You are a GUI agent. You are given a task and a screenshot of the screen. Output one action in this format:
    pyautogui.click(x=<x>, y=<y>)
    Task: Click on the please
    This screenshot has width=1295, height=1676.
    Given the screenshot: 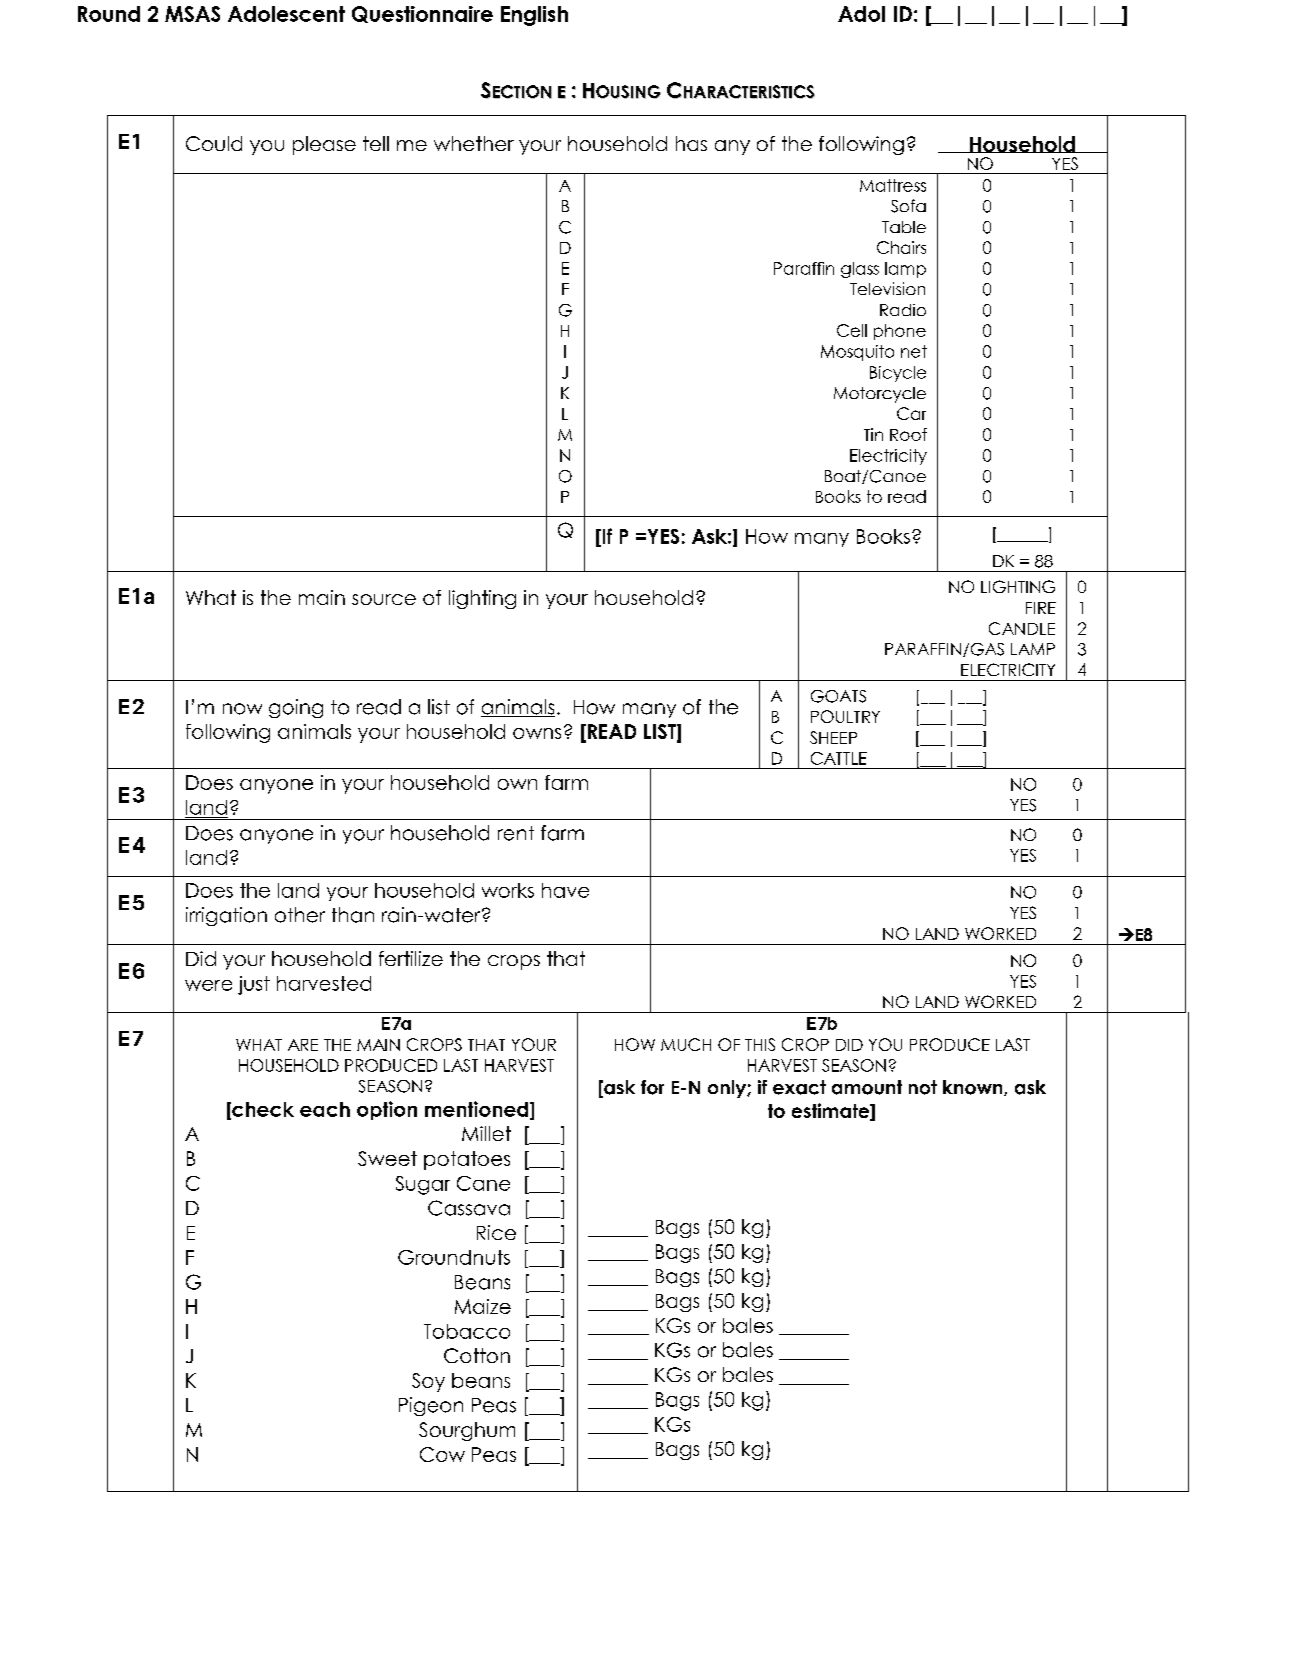 What is the action you would take?
    pyautogui.click(x=324, y=145)
